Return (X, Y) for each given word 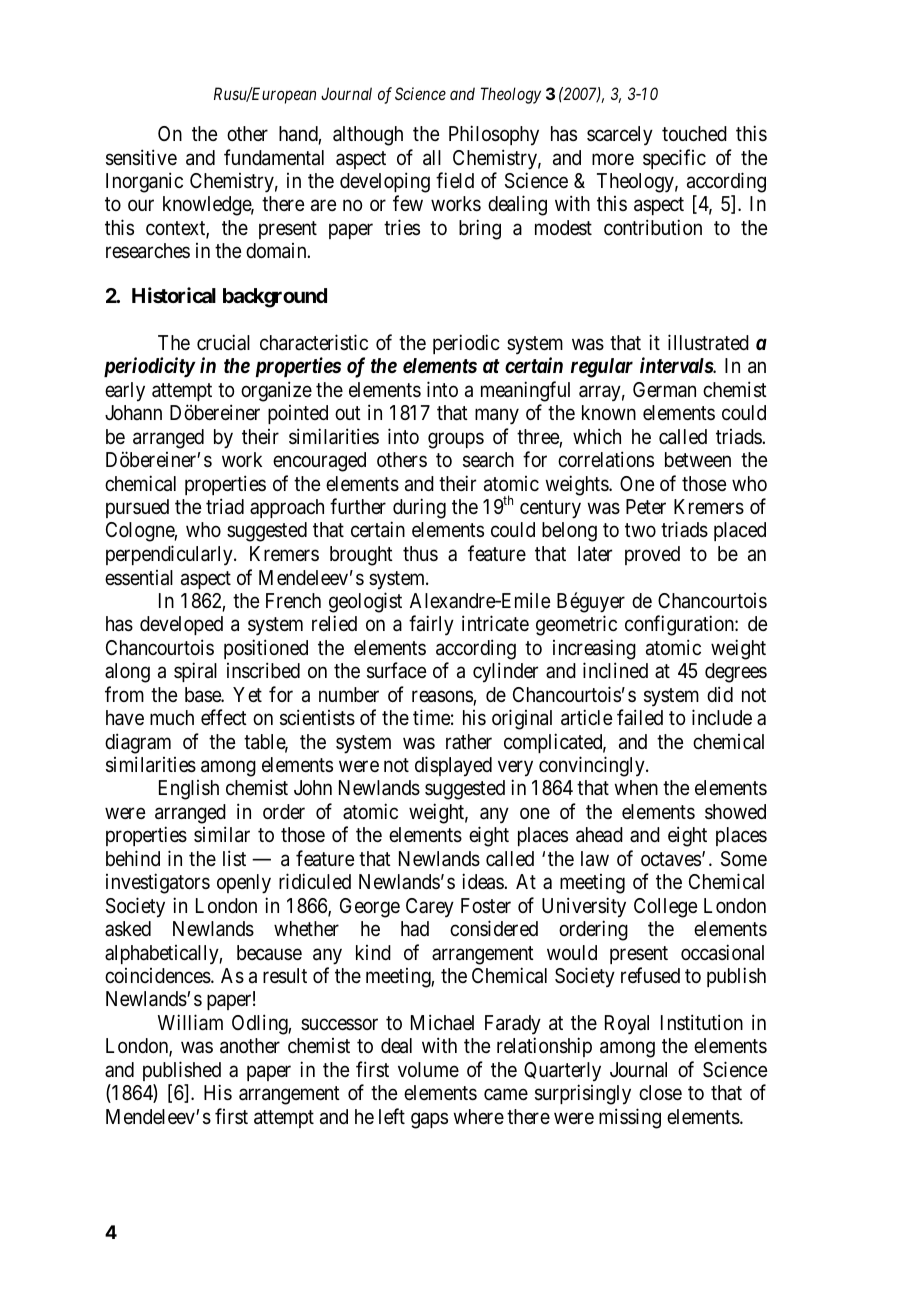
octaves (671, 859)
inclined (615, 670)
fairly (431, 625)
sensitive (141, 157)
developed (181, 625)
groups (456, 440)
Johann (133, 412)
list (234, 858)
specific (674, 159)
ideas (483, 881)
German (664, 390)
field (455, 180)
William (190, 1022)
